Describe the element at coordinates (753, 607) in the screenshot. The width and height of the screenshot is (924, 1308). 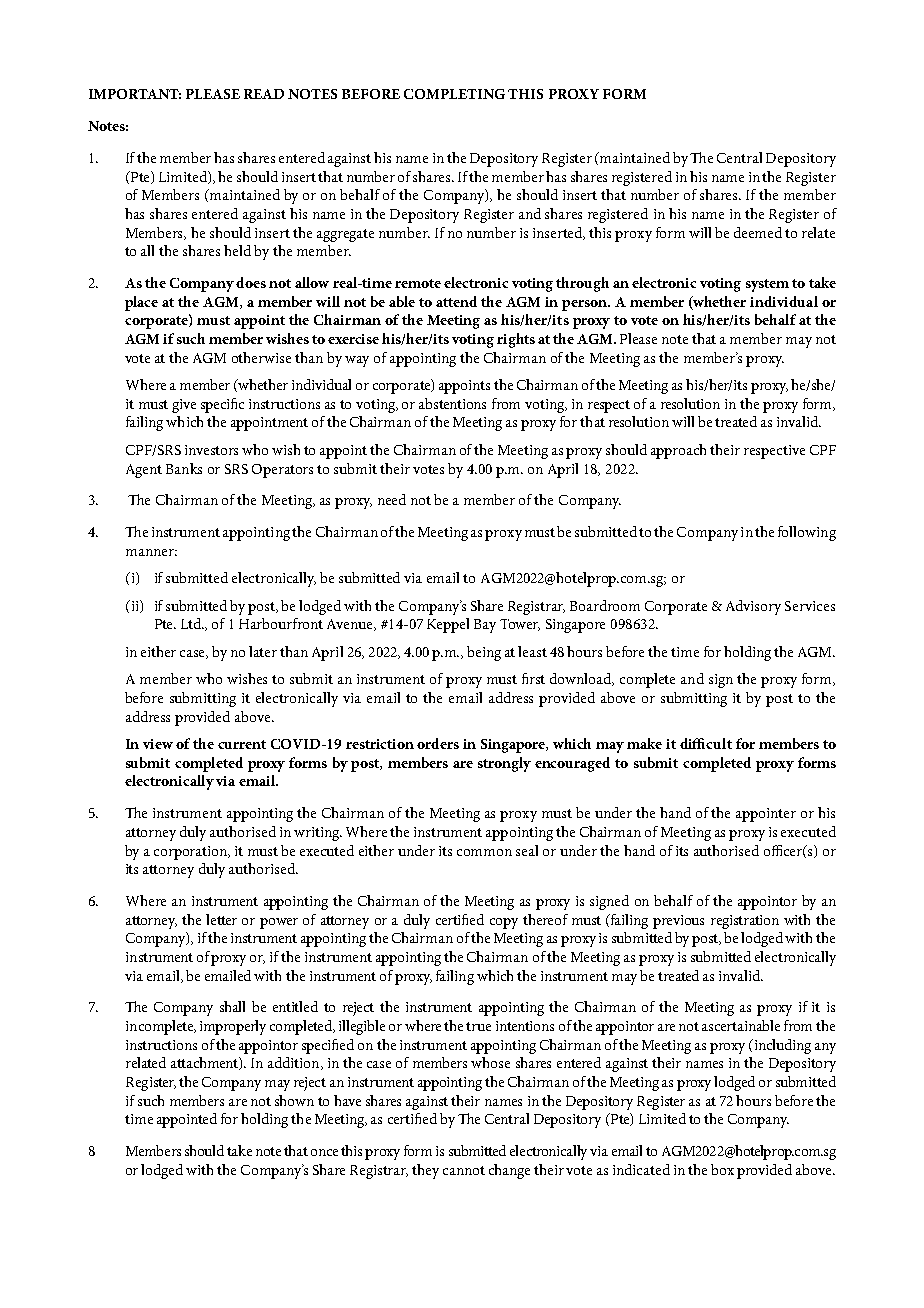
I see `Advisory` at that location.
